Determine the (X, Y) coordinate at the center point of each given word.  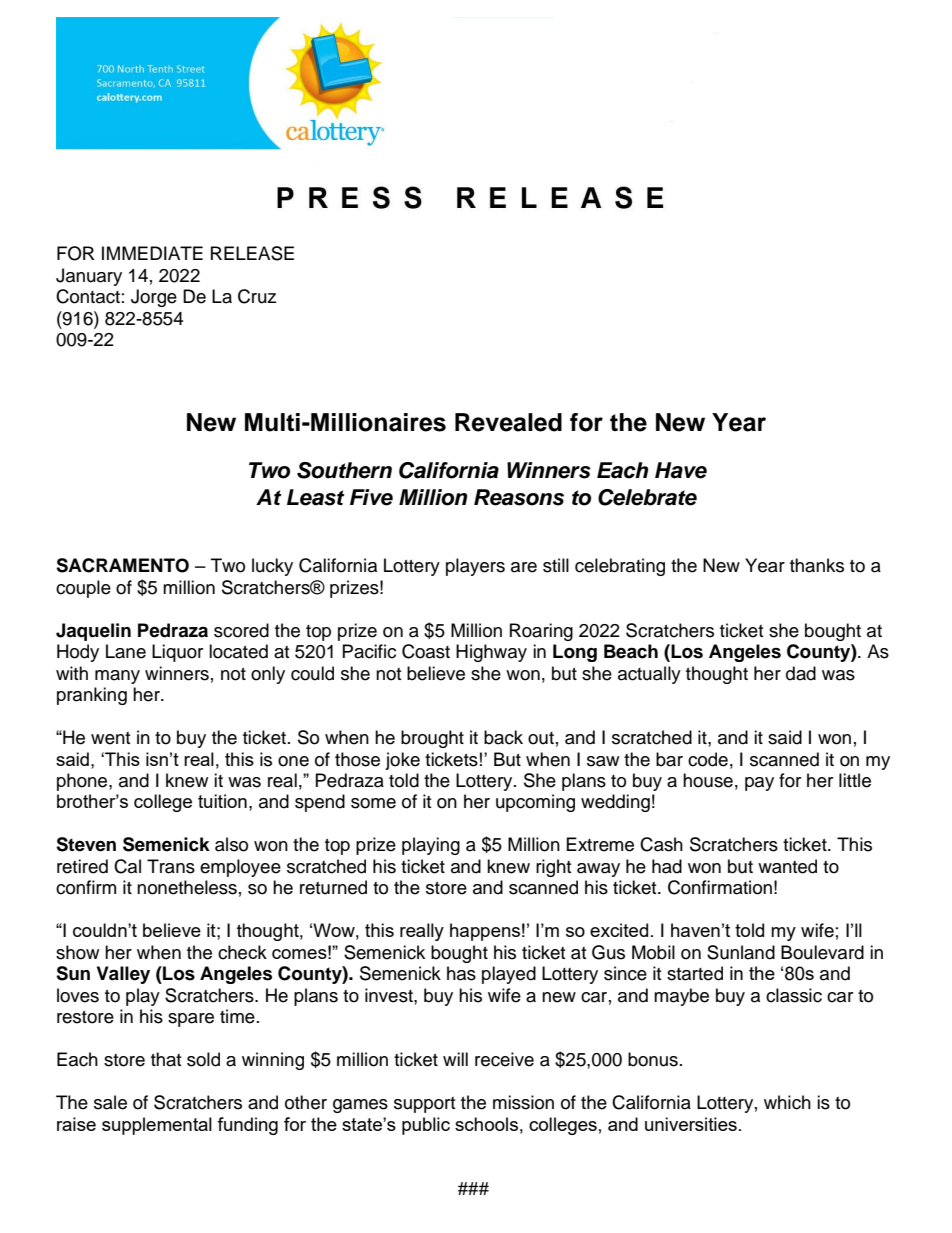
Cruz (257, 296)
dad (801, 673)
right (553, 868)
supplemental (157, 1126)
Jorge (154, 298)
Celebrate (647, 497)
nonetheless (187, 887)
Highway (491, 653)
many (117, 677)
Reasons (519, 497)
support (424, 1105)
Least (316, 497)
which (787, 1102)
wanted (787, 866)
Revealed (508, 422)
